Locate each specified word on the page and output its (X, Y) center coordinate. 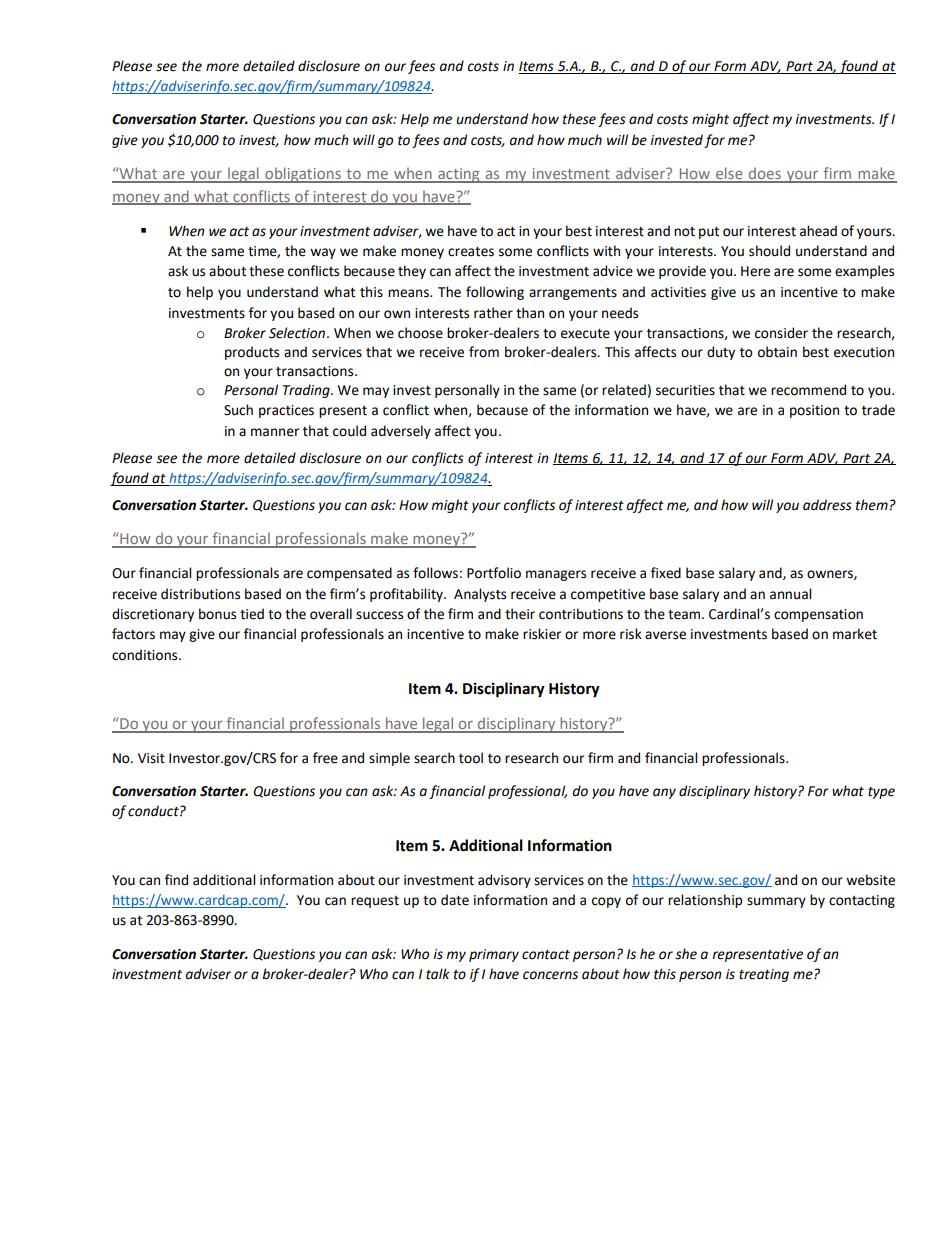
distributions (200, 594)
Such (238, 410)
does (765, 174)
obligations (303, 175)
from (484, 352)
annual (790, 594)
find (176, 880)
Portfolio (494, 573)
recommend (808, 390)
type (881, 793)
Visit (151, 758)
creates (471, 252)
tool (471, 758)
